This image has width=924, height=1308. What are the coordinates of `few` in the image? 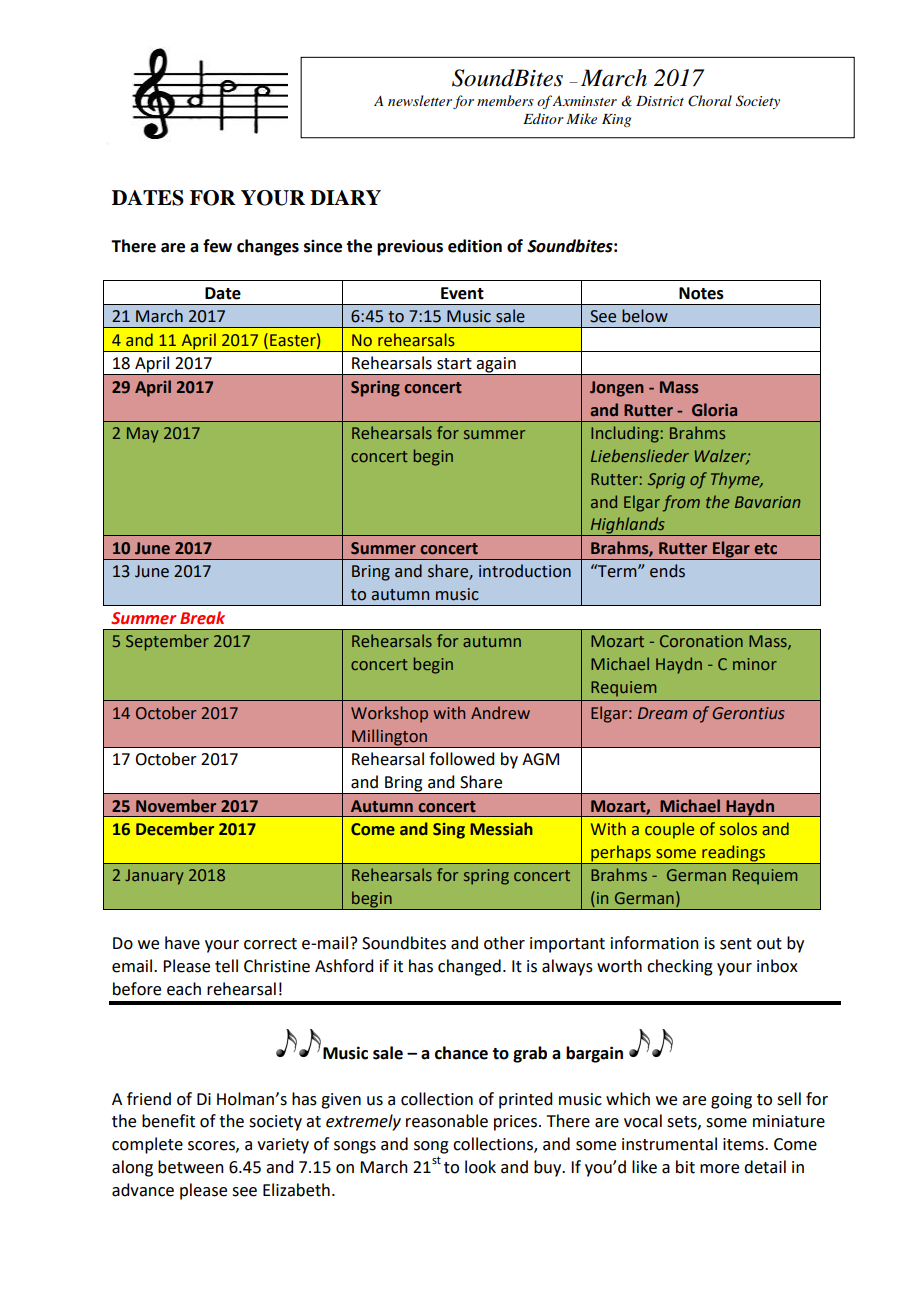 It's located at (217, 246).
